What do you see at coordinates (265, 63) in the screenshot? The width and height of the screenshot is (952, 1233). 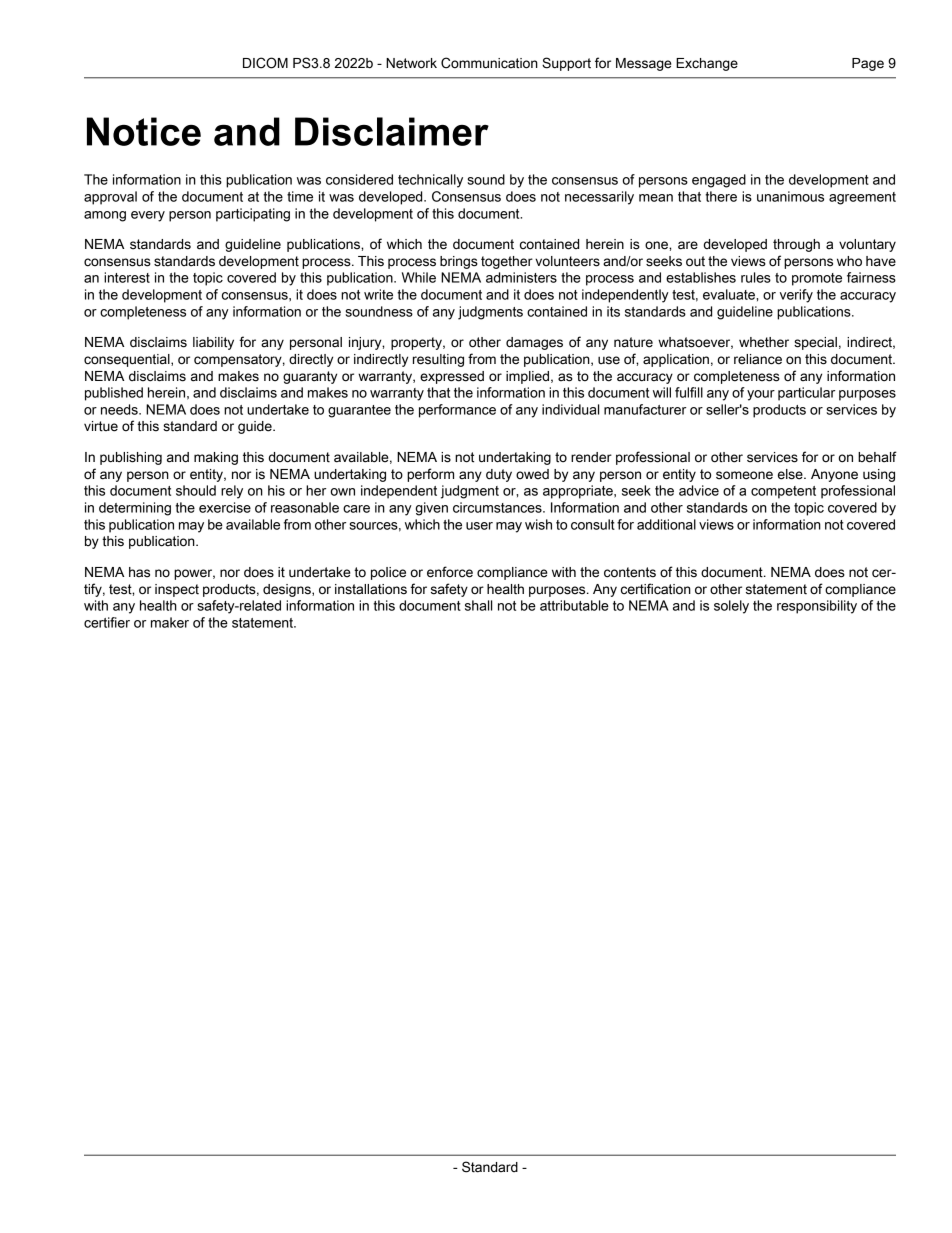 I see `DICOM` at bounding box center [265, 63].
